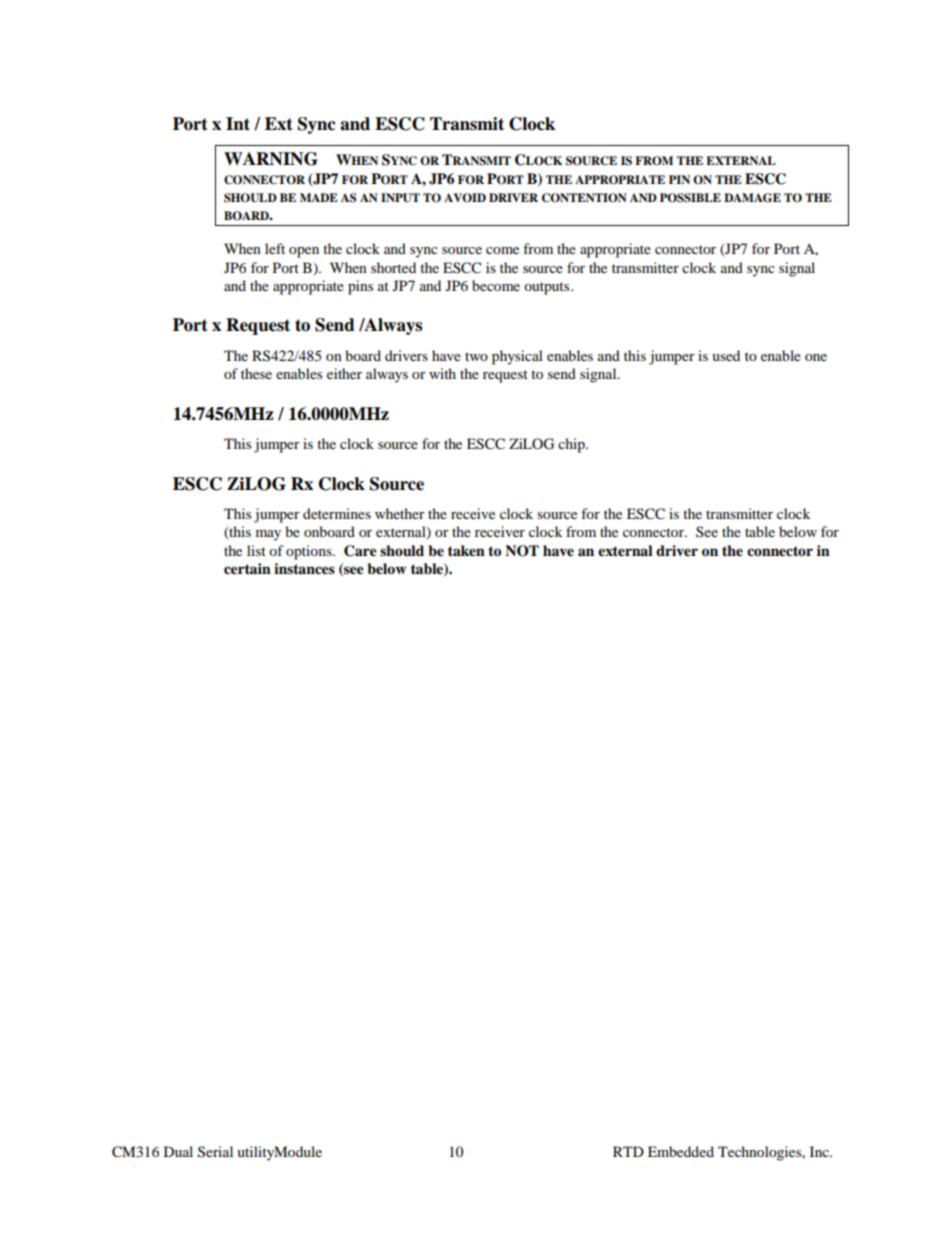  What do you see at coordinates (465, 198) in the image?
I see `AVOID` at bounding box center [465, 198].
